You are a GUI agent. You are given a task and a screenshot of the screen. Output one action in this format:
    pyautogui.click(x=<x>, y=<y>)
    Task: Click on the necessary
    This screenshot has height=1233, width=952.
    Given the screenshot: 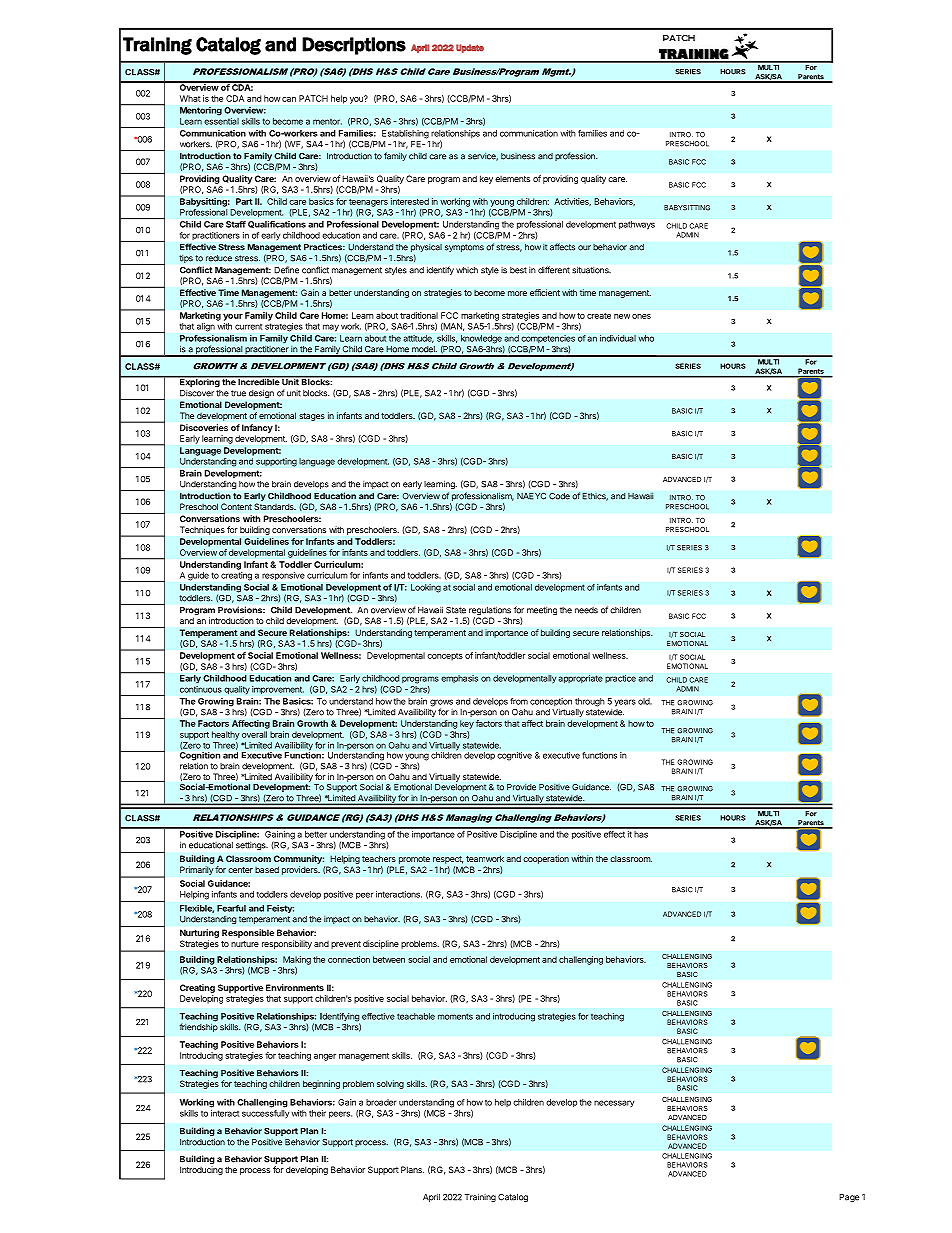 What is the action you would take?
    pyautogui.click(x=614, y=1103)
